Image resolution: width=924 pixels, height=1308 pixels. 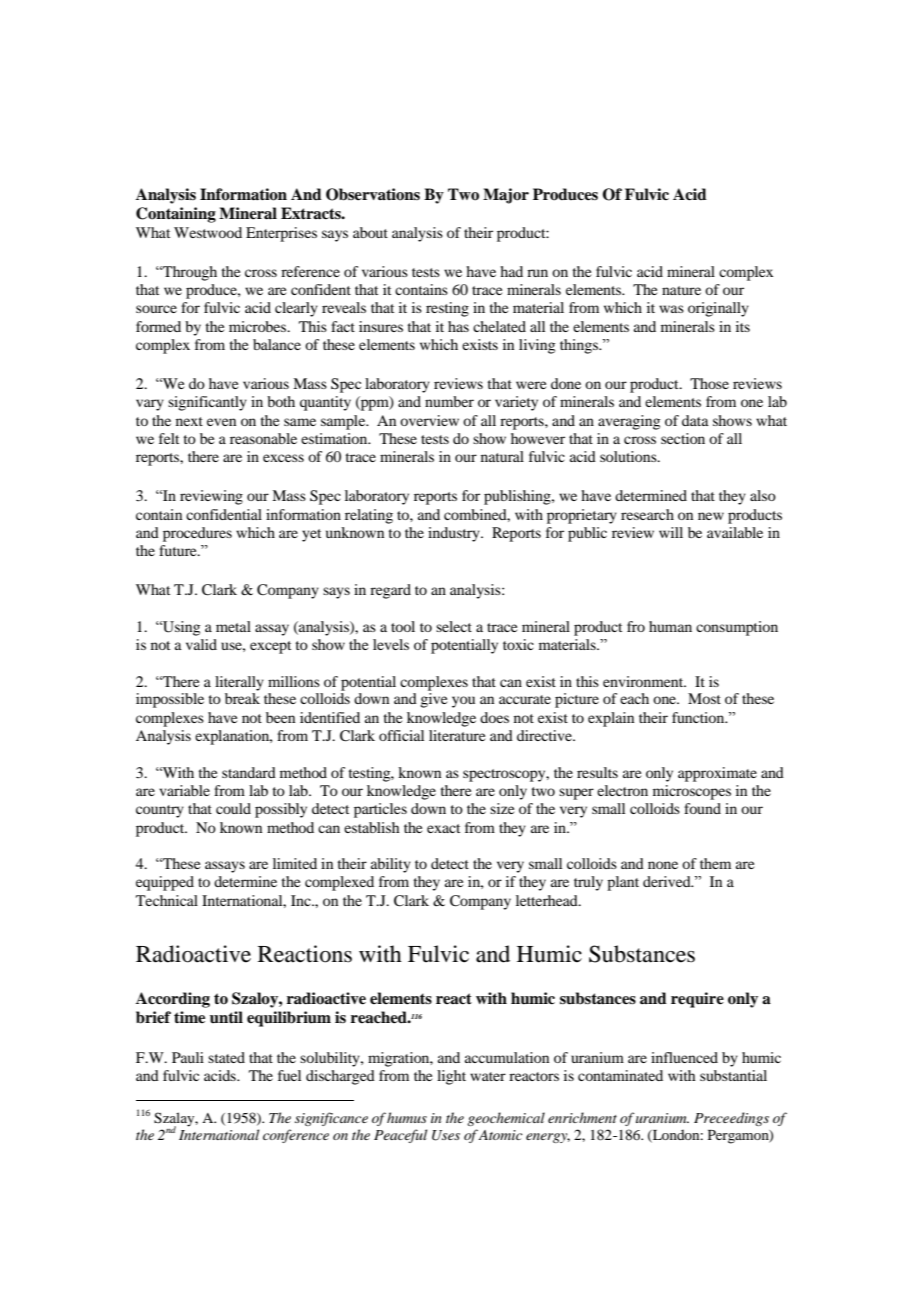 I want to click on could, so click(x=233, y=808).
